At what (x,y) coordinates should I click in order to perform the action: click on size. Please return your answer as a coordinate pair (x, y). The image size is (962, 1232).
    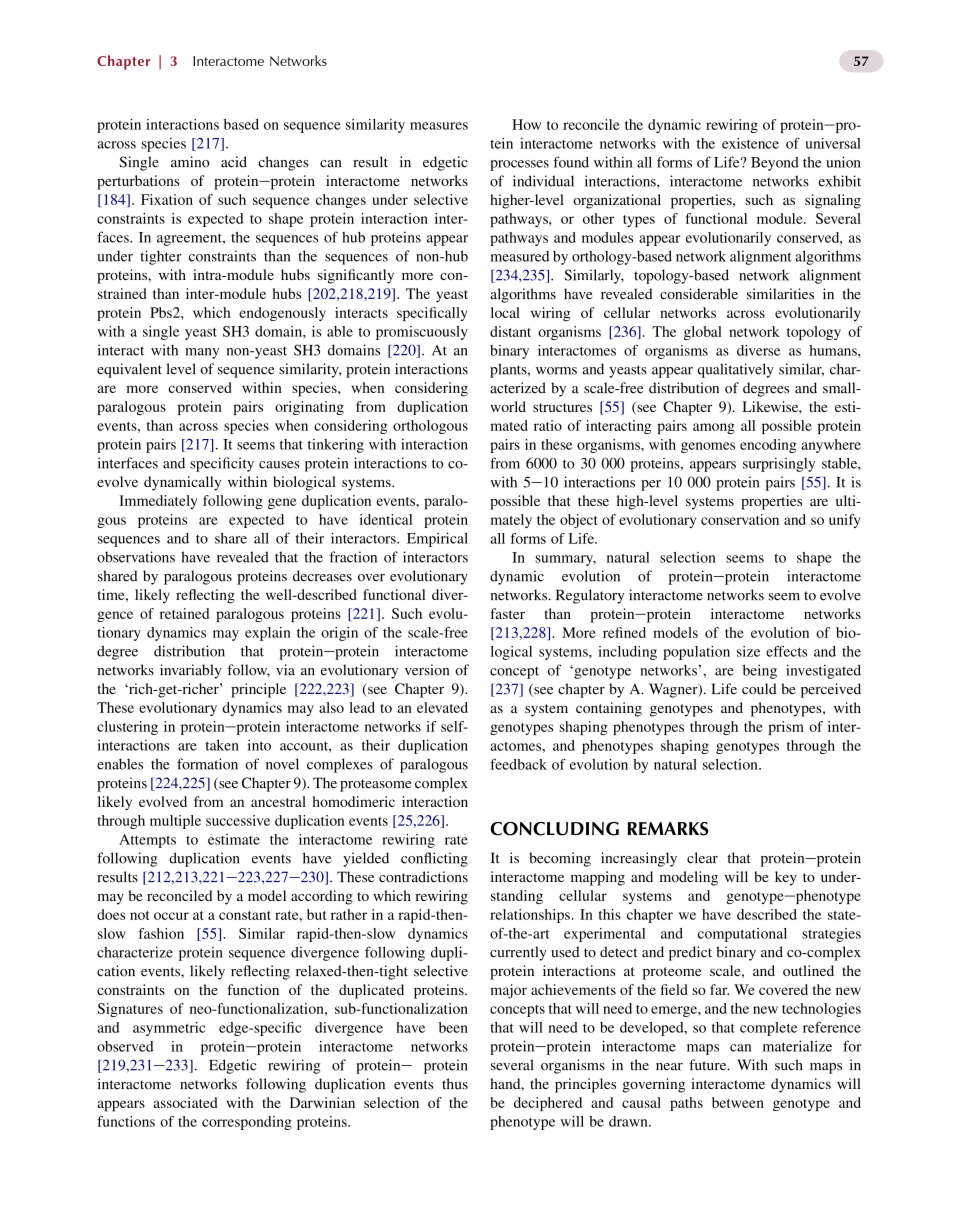
    Looking at the image, I should click on (748, 651).
